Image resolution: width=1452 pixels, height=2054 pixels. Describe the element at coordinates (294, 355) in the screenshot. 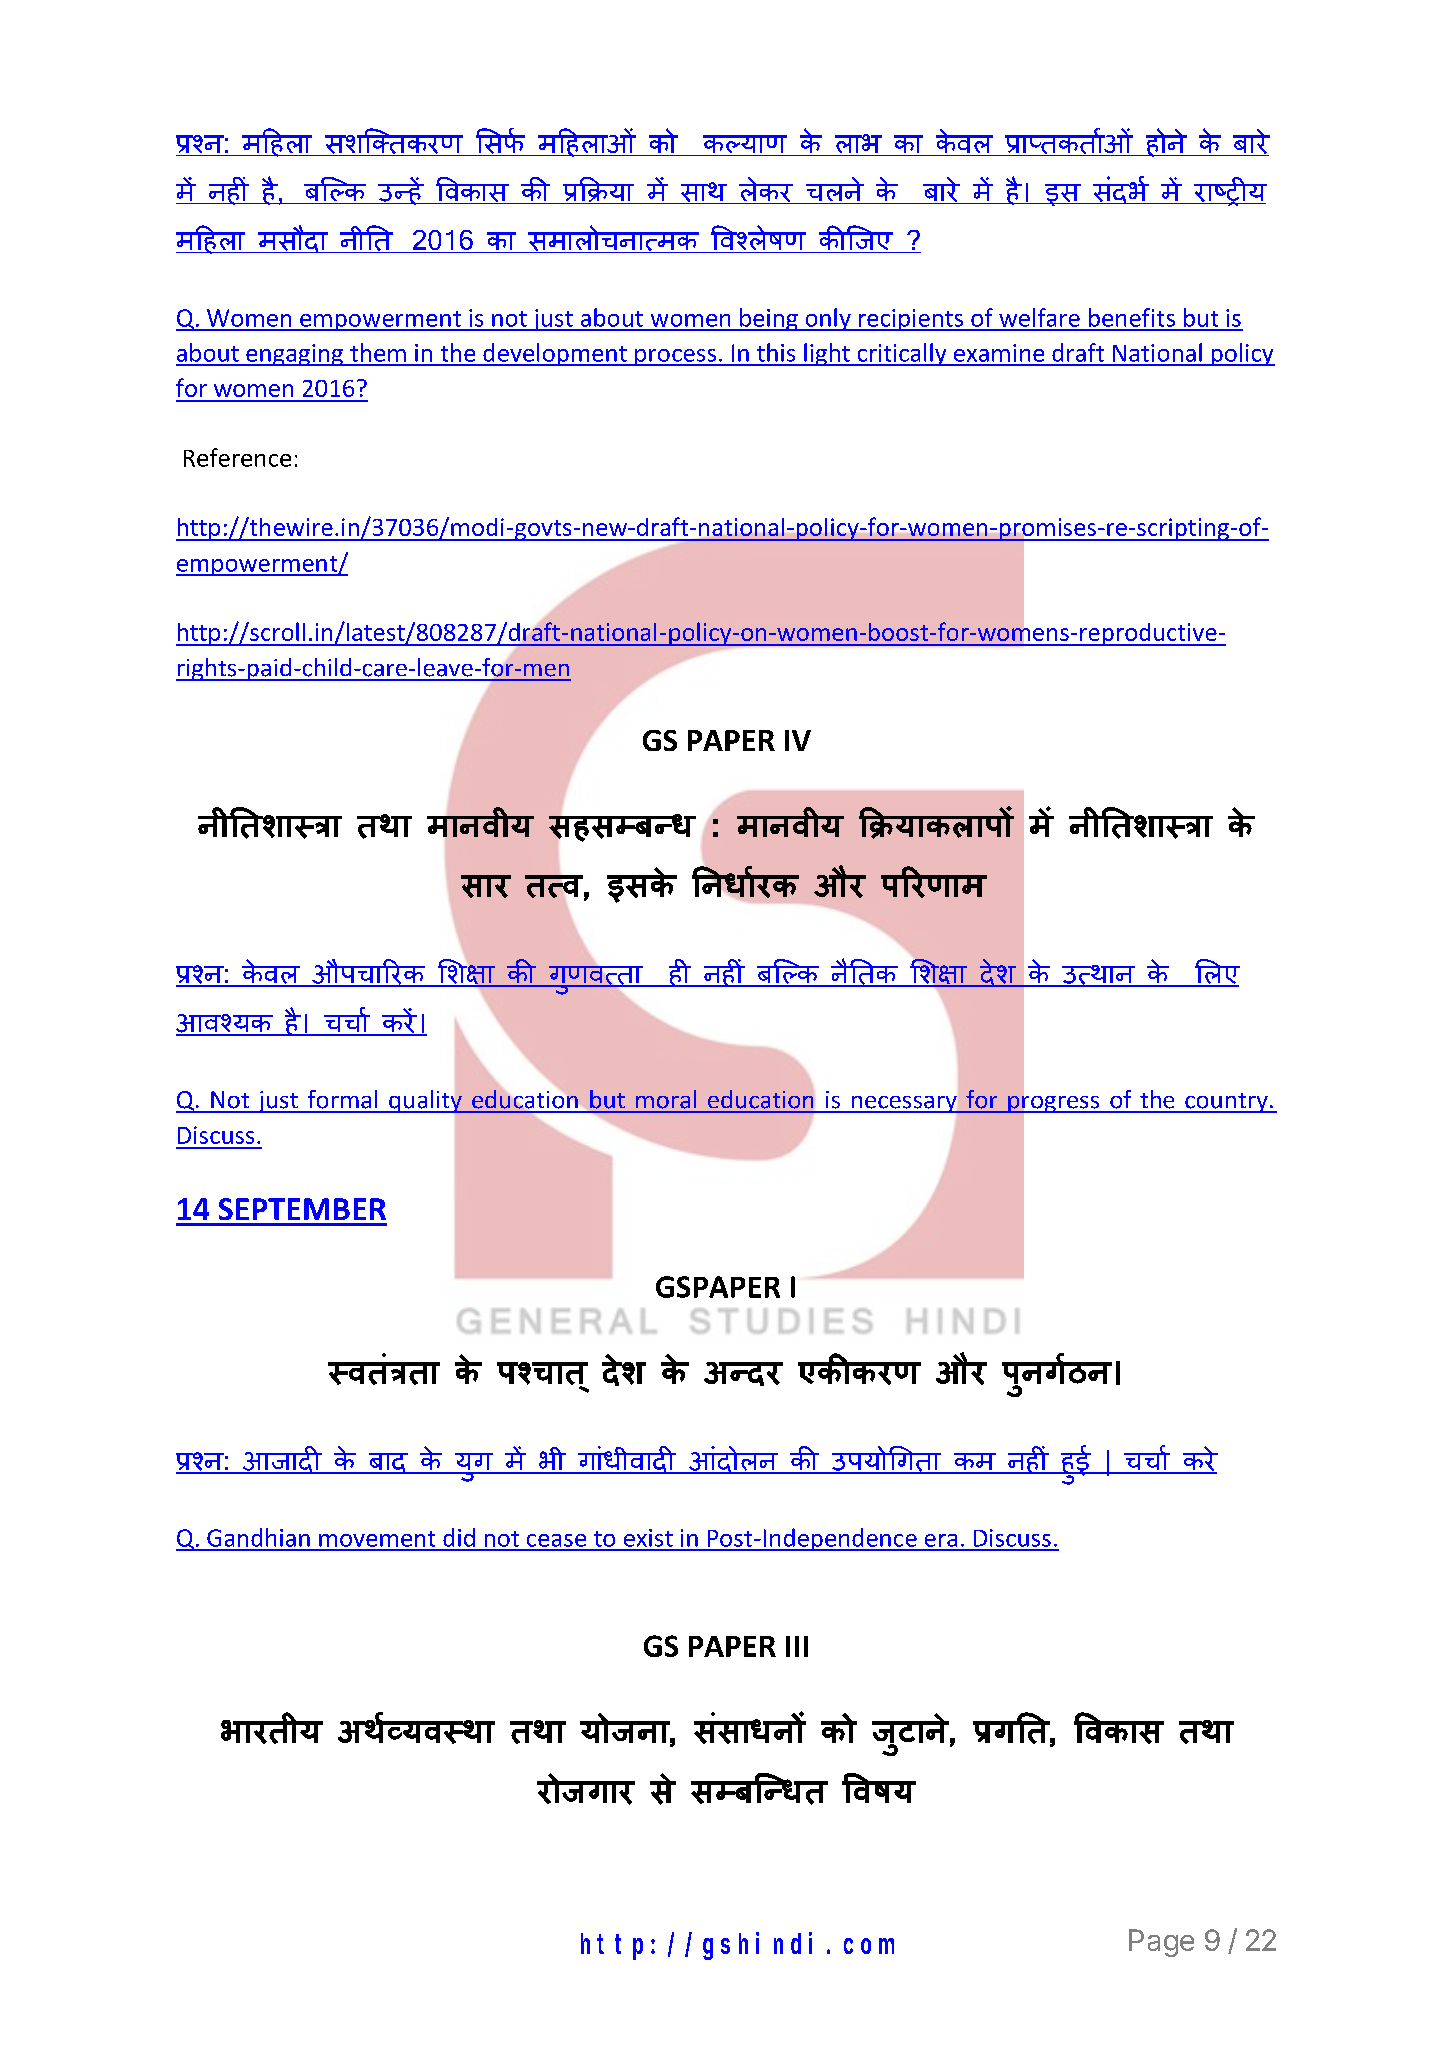

I see `engaging` at that location.
